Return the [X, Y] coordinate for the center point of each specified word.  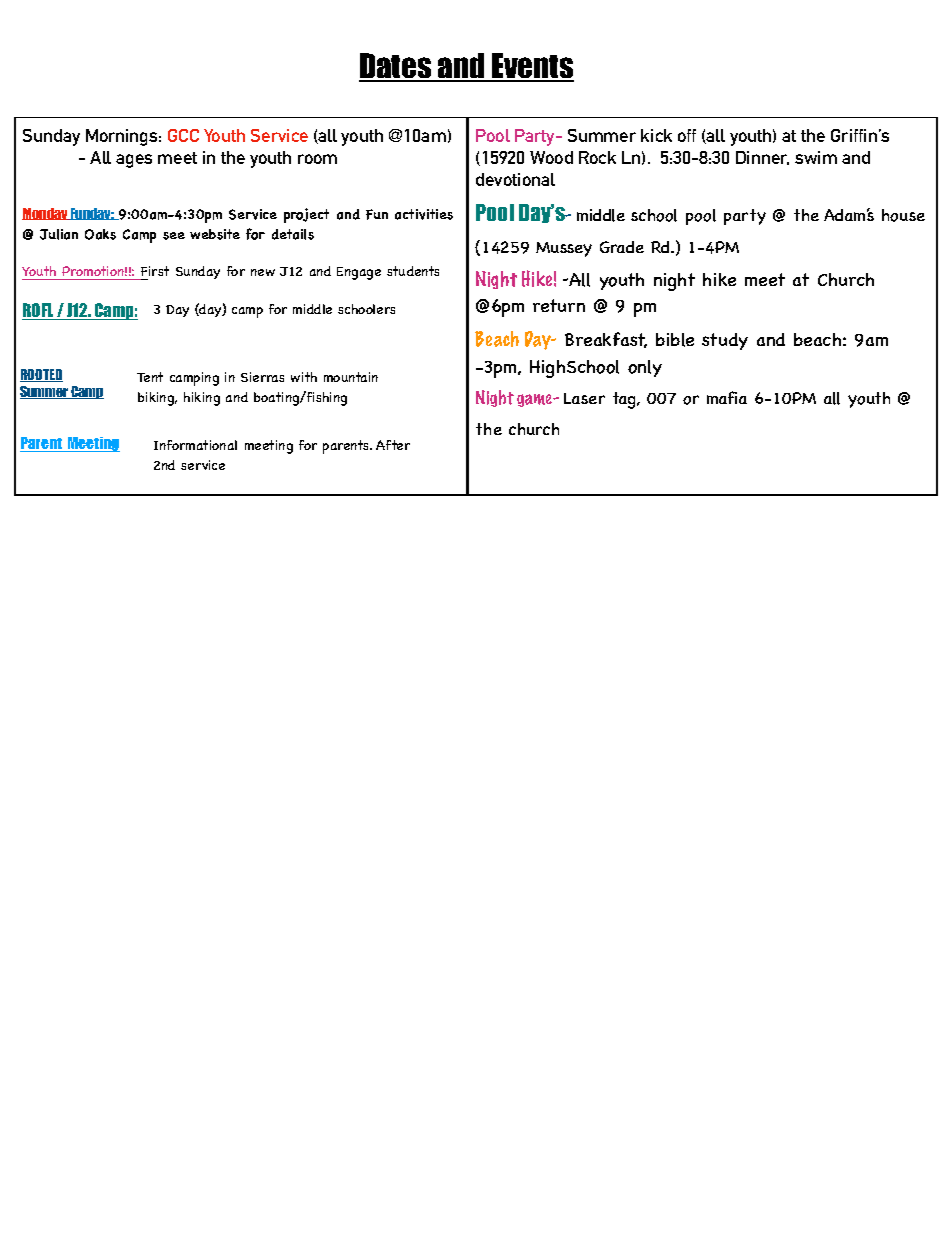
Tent [150, 377]
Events [532, 67]
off [687, 135]
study [725, 341]
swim [816, 157]
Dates [396, 67]
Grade [622, 247]
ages [134, 161]
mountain [351, 377]
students [413, 271]
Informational [195, 445]
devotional [515, 179]
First [155, 271]
